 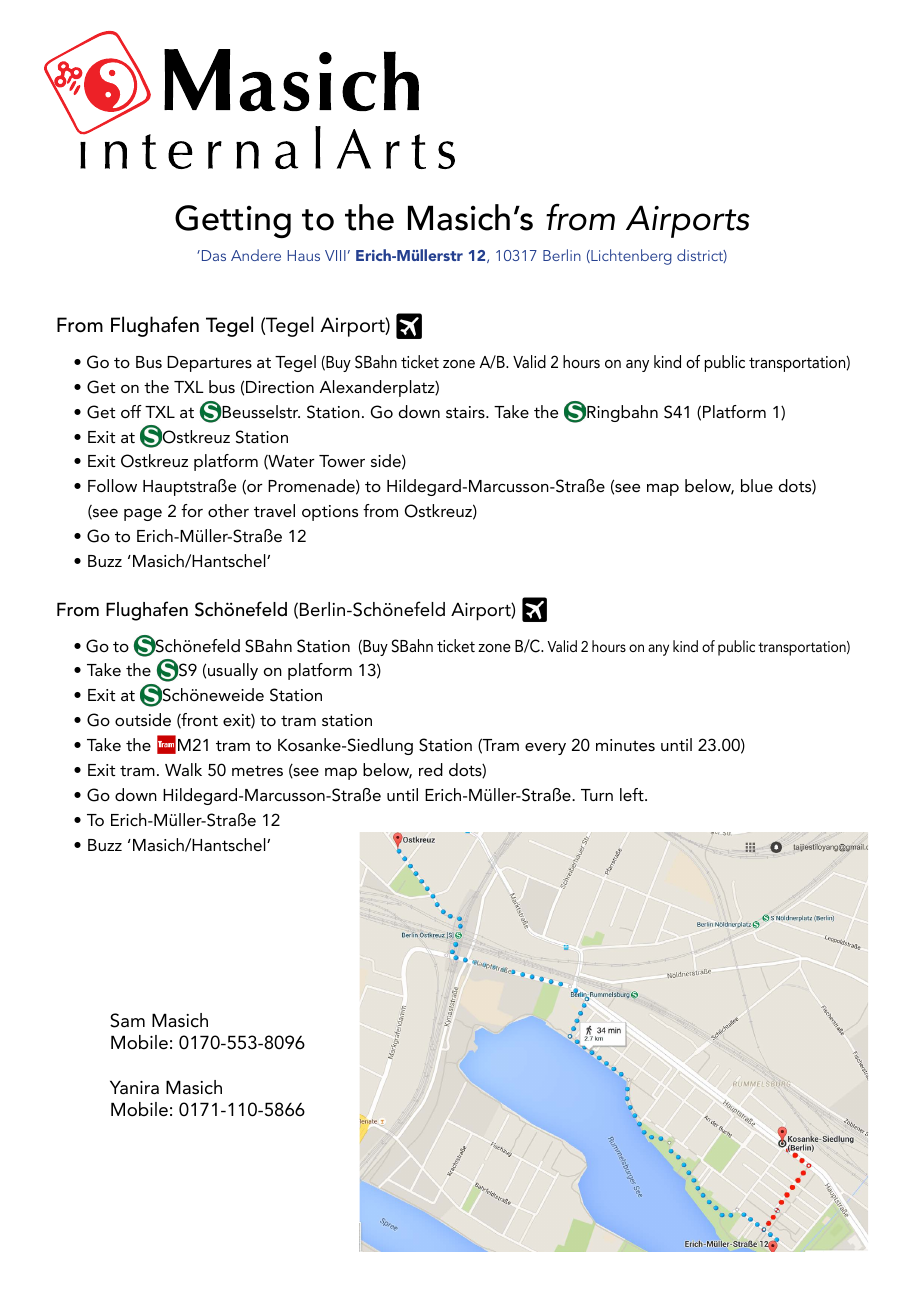 I want to click on Sam, so click(x=127, y=1020).
